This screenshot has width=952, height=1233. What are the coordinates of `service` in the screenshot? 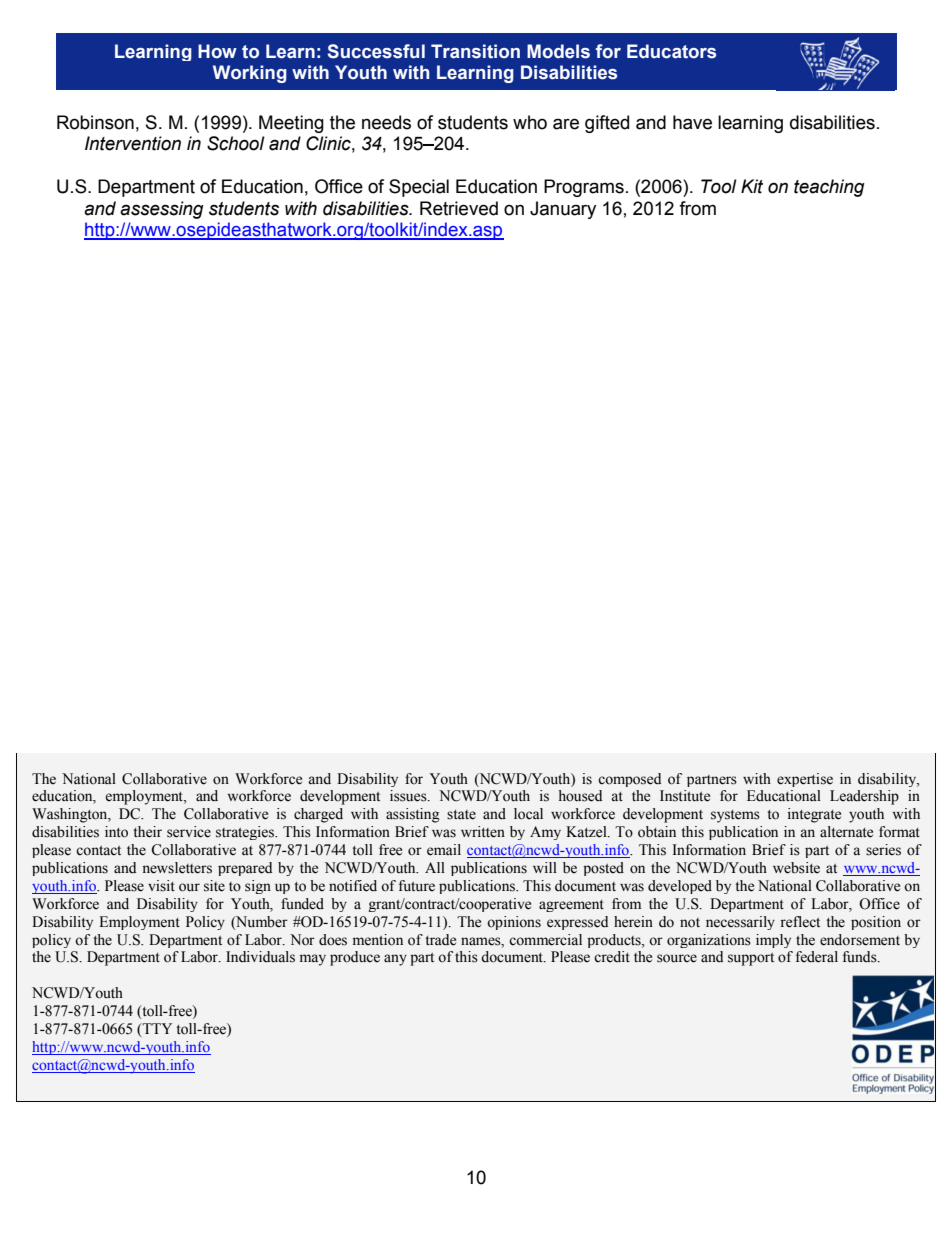 It's located at (189, 832).
